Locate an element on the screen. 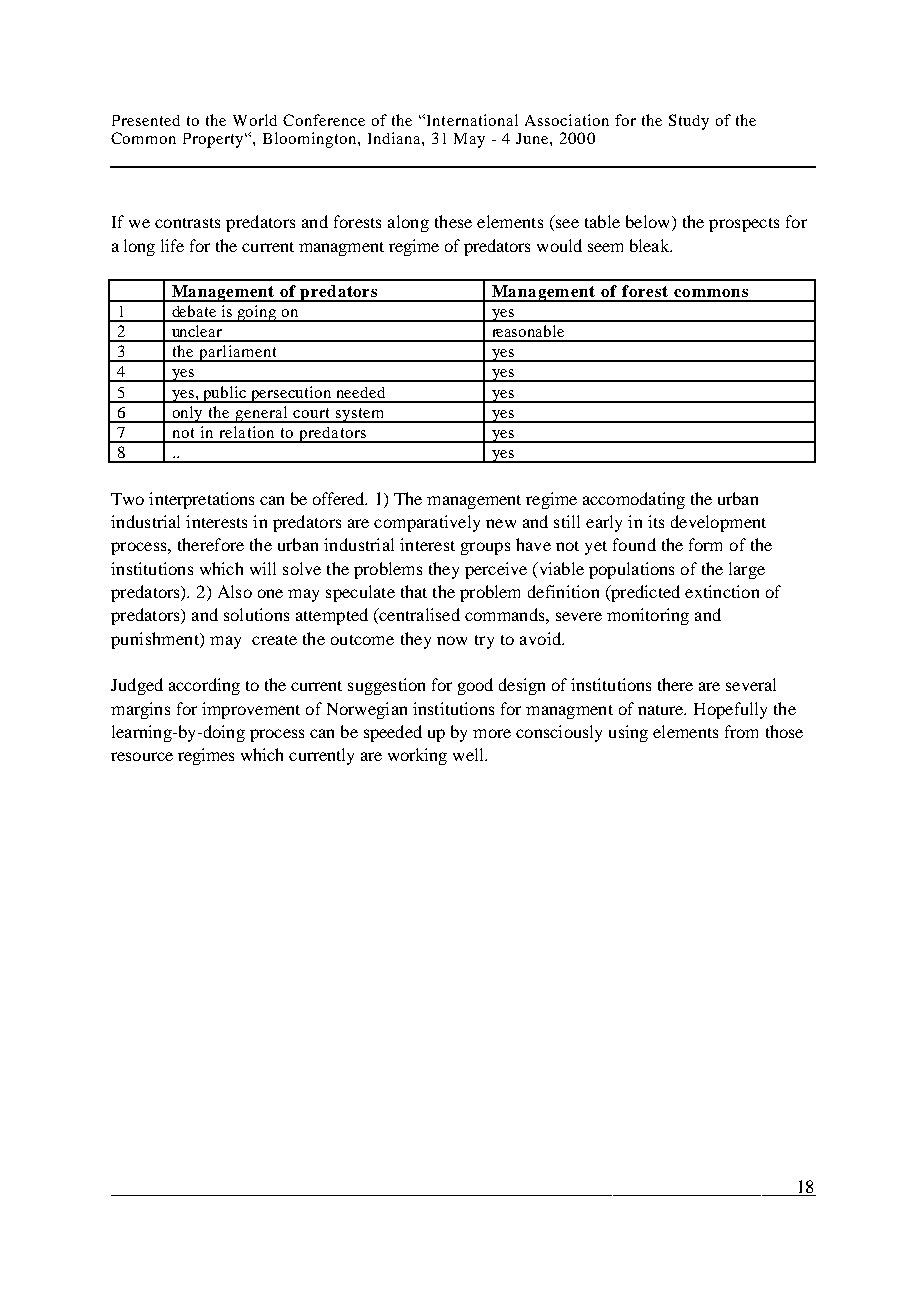 The width and height of the screenshot is (924, 1308). system is located at coordinates (359, 415).
